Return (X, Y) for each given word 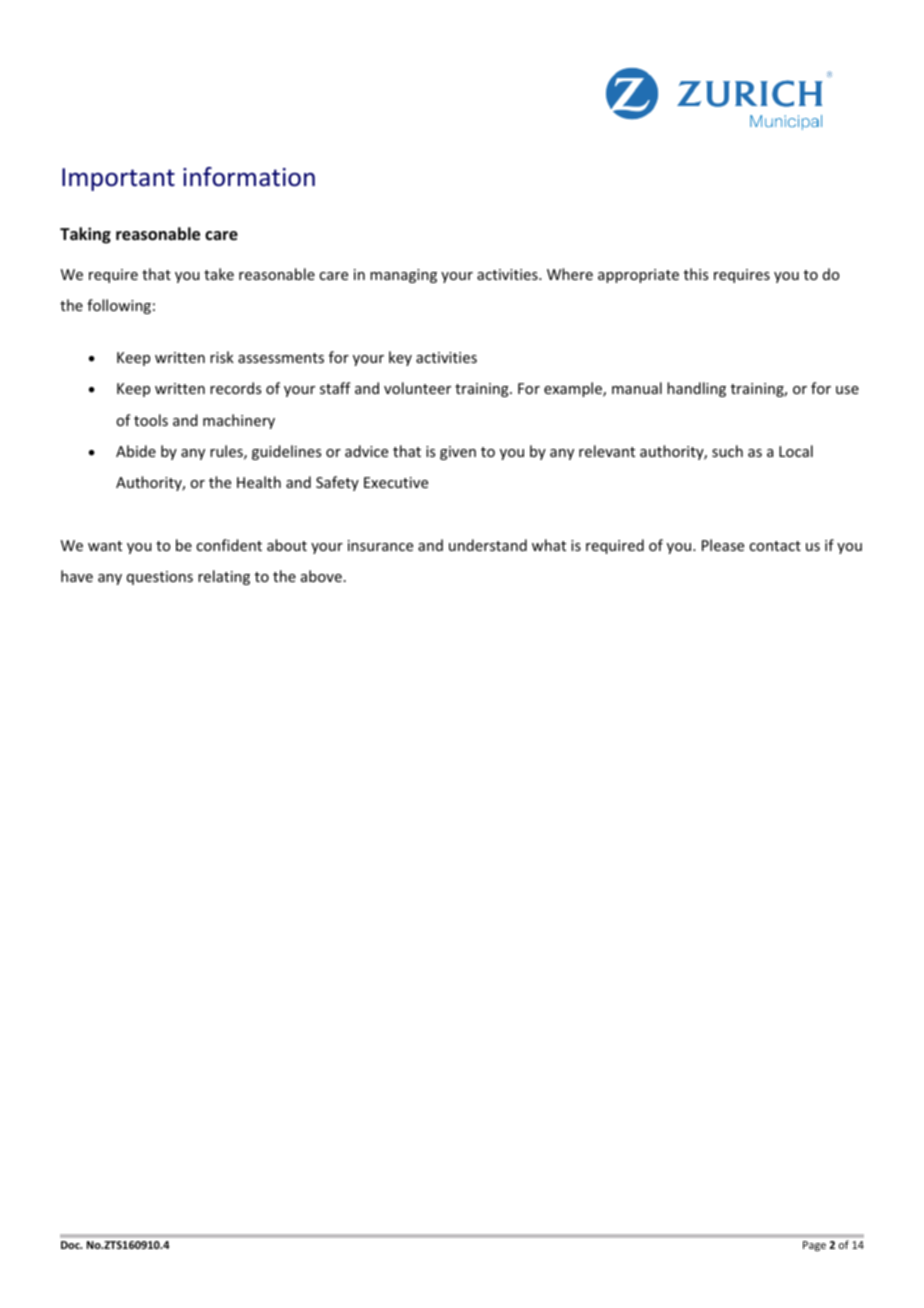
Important (118, 179)
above (321, 576)
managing (403, 276)
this (696, 274)
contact (775, 546)
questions (160, 578)
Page (814, 1246)
